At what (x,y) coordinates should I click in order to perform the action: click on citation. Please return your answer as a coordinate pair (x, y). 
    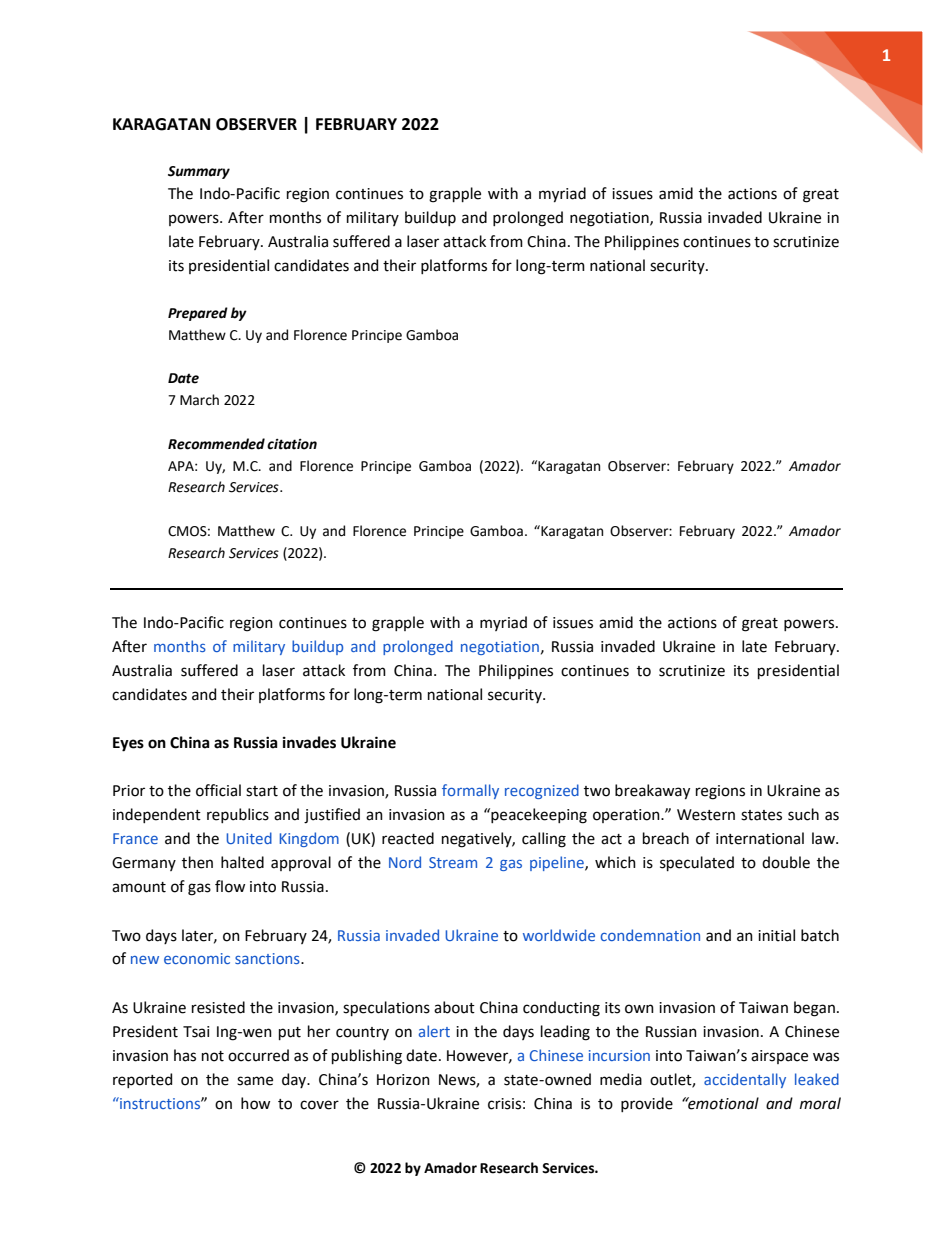
    Looking at the image, I should click on (292, 444).
